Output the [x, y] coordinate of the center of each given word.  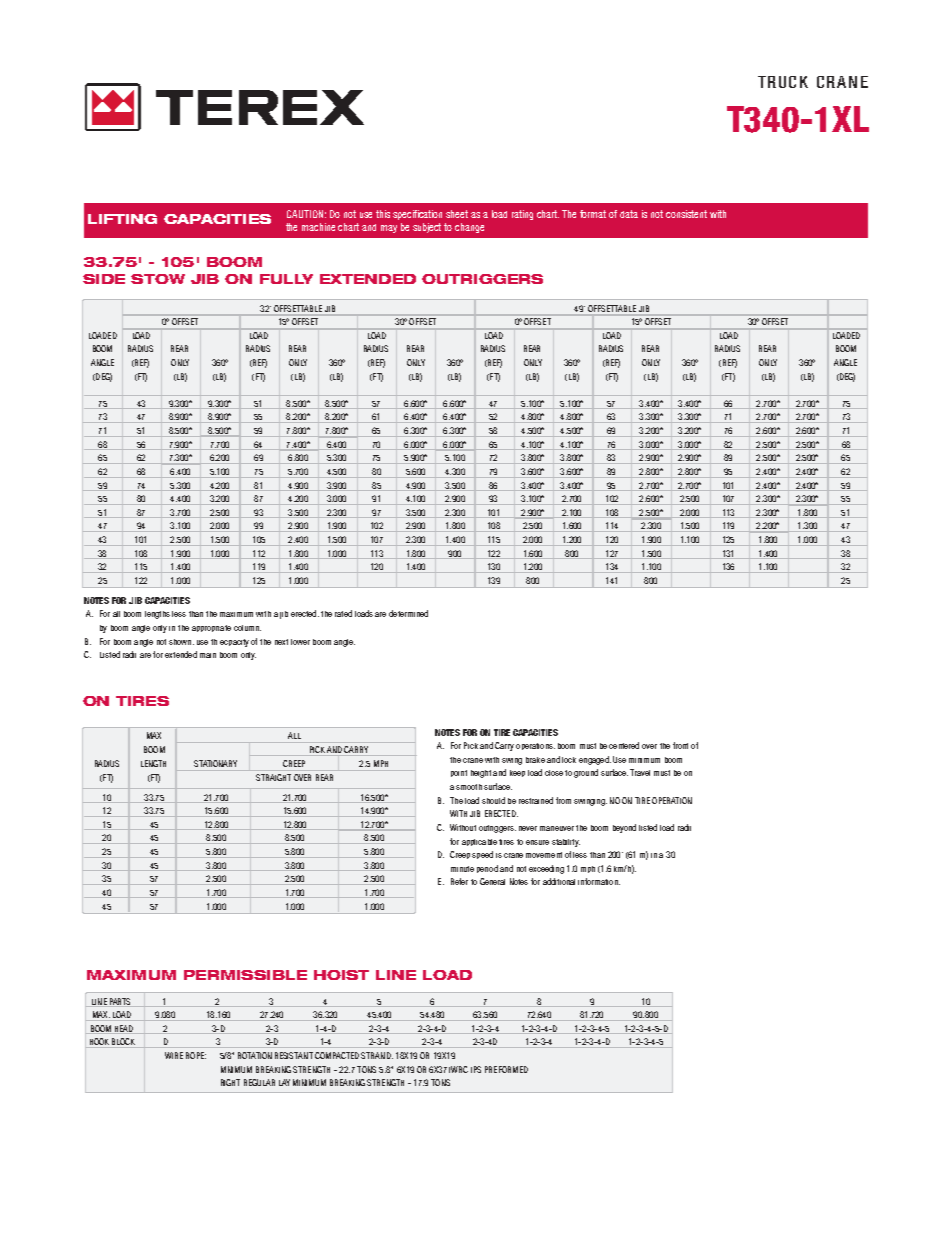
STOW [158, 279]
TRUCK [783, 82]
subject [427, 228]
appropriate [211, 628]
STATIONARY [215, 763]
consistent [686, 214]
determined [408, 613]
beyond [624, 828]
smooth [469, 787]
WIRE [174, 1055]
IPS [476, 1069]
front [680, 745]
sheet [457, 214]
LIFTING [122, 219]
